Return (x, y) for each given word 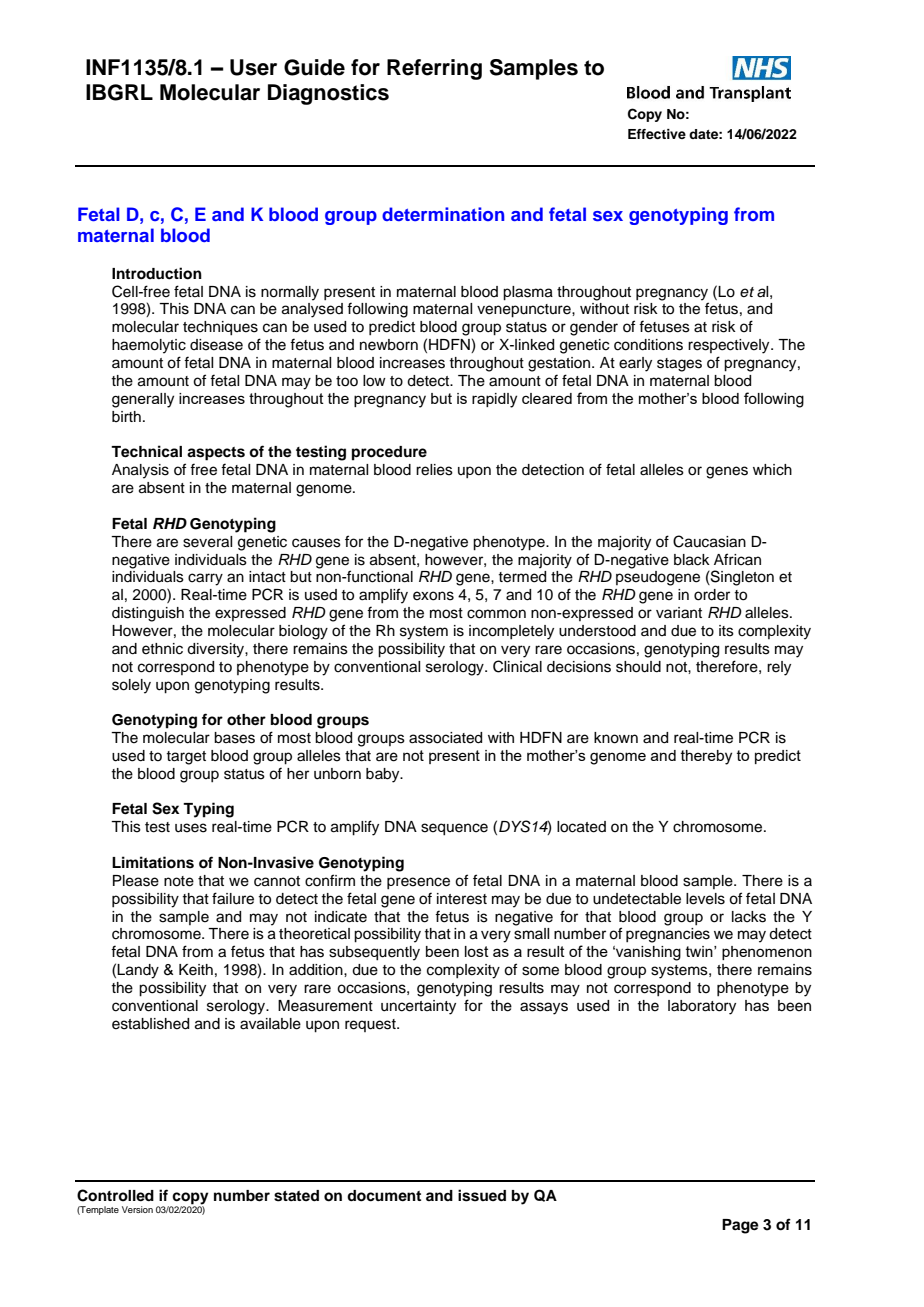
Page (740, 1226)
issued (482, 1195)
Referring (434, 69)
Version (137, 1209)
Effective (657, 134)
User (253, 67)
